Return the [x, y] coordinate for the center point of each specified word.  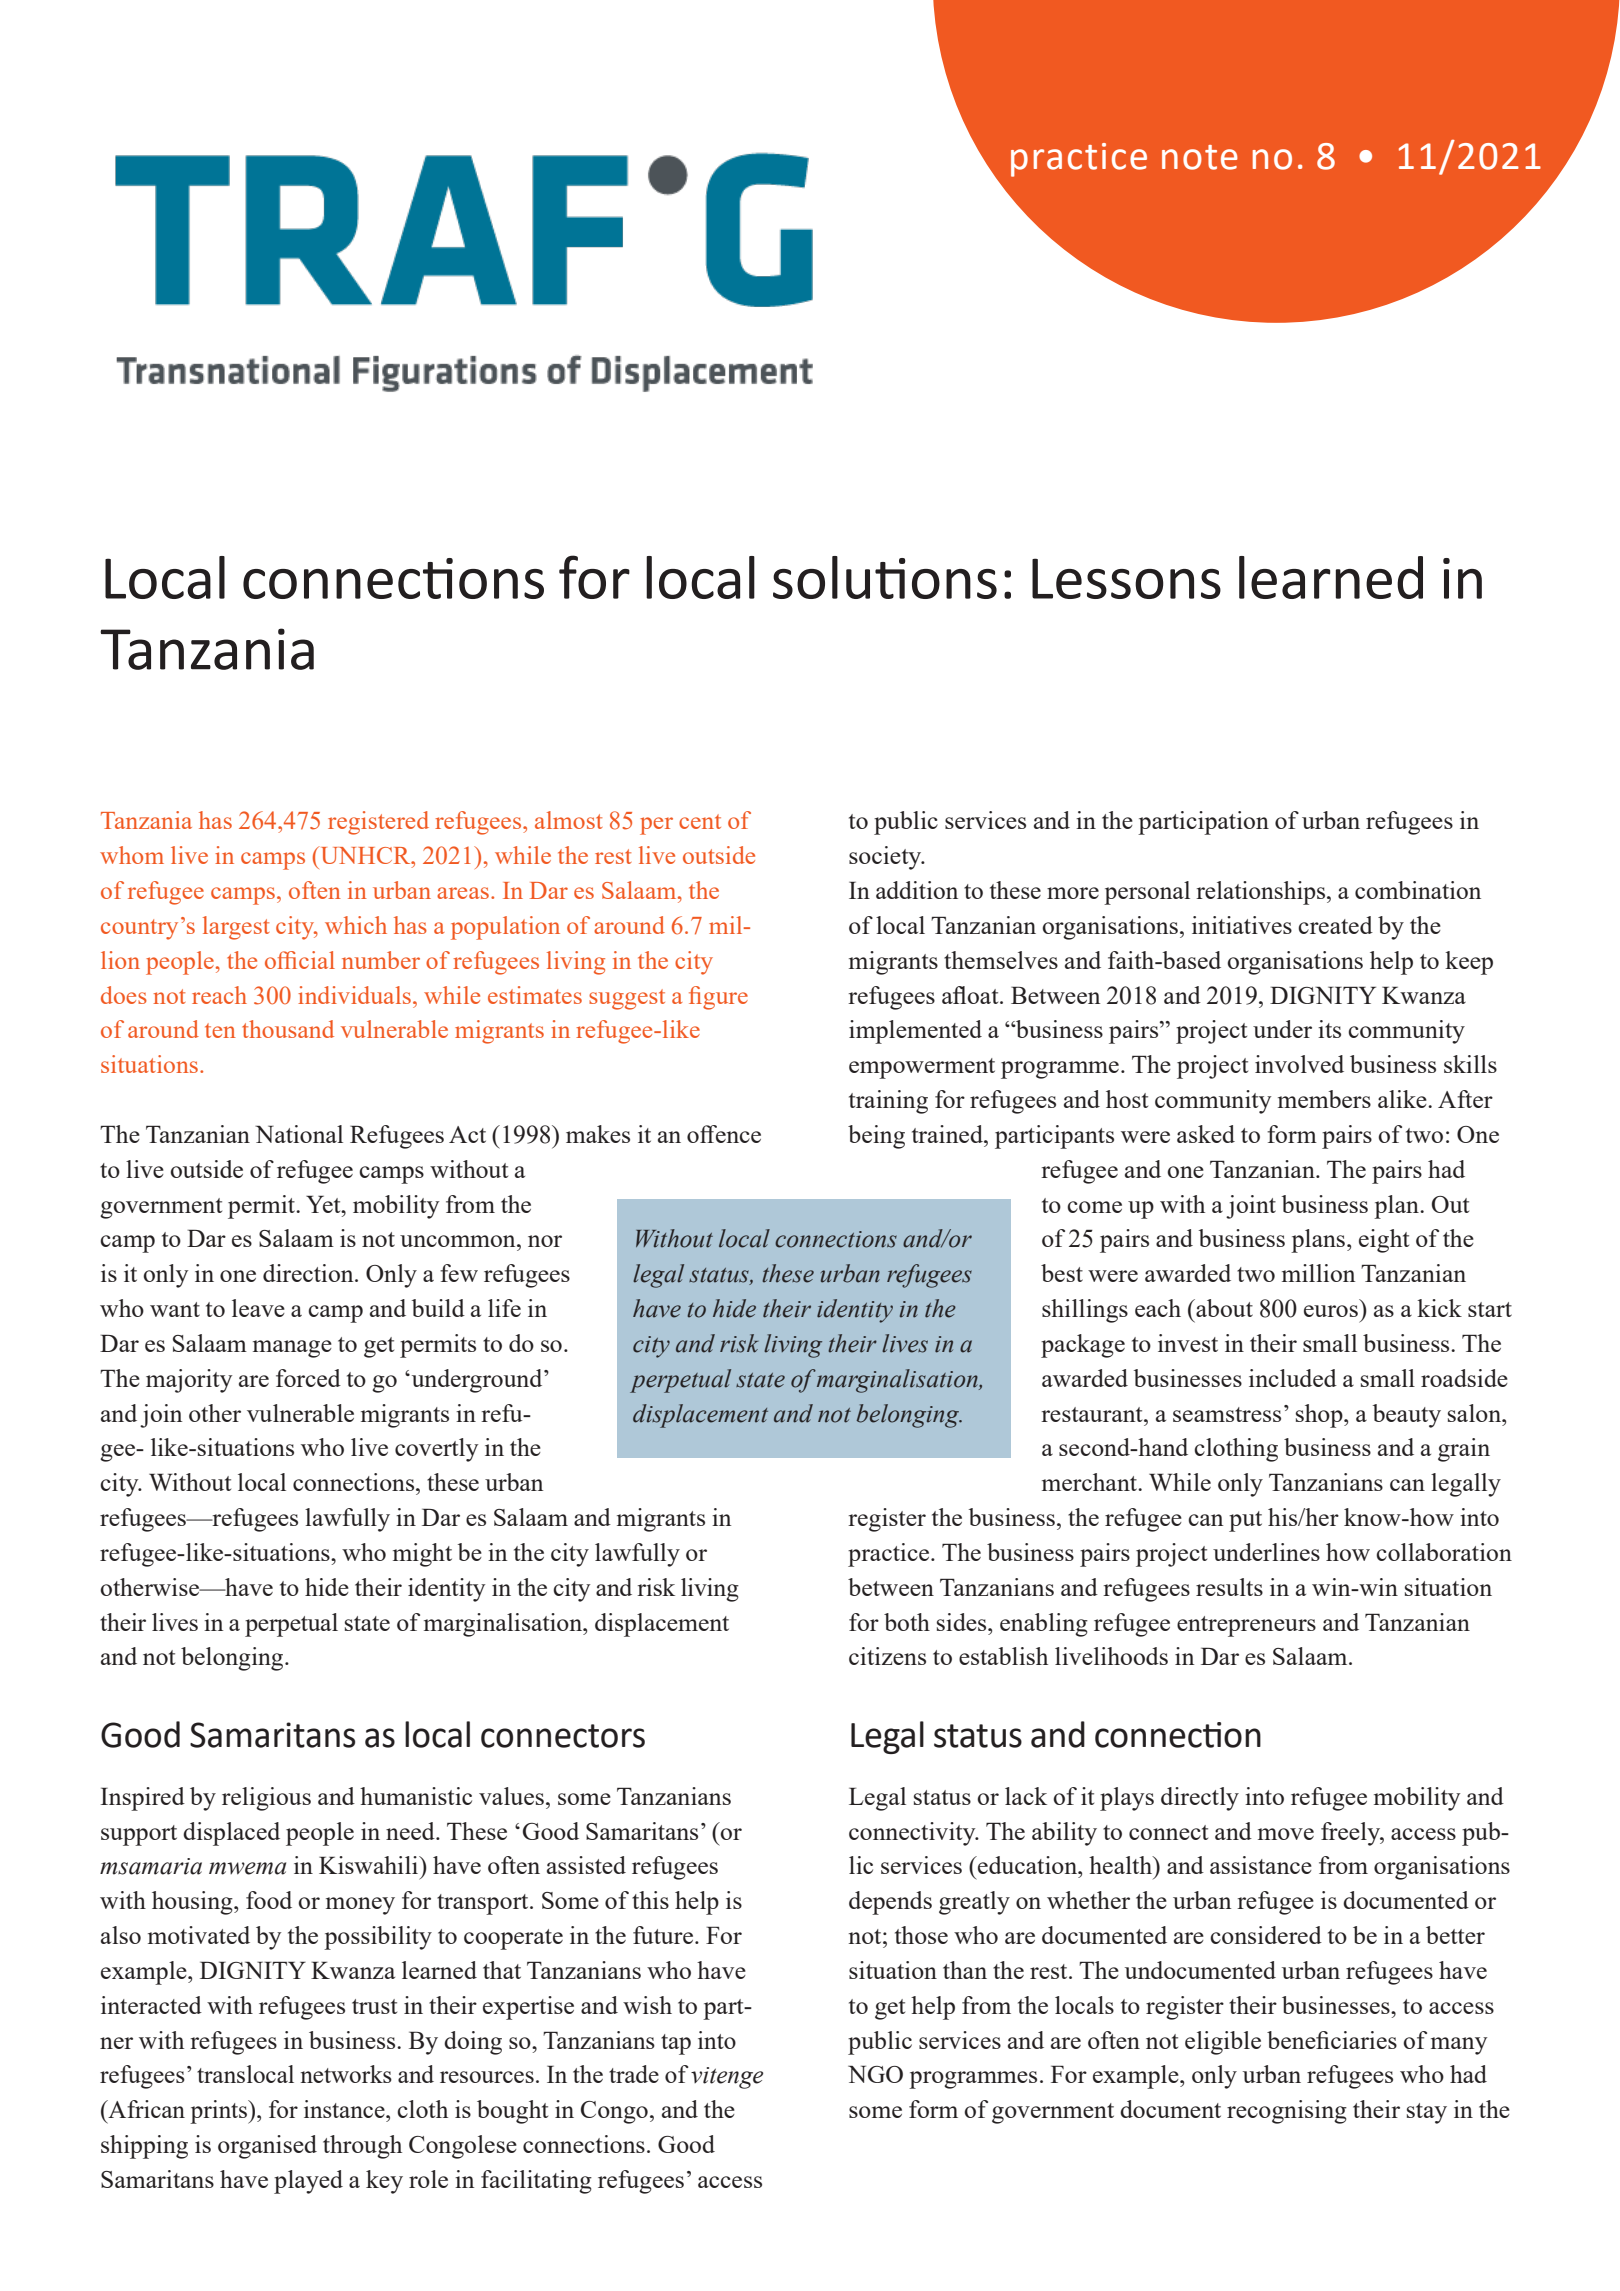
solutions [885, 577]
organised [267, 2147]
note [1200, 157]
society [886, 858]
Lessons [1126, 578]
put [1245, 1521]
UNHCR [365, 855]
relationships [1260, 893]
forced [308, 1378]
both [907, 1622]
